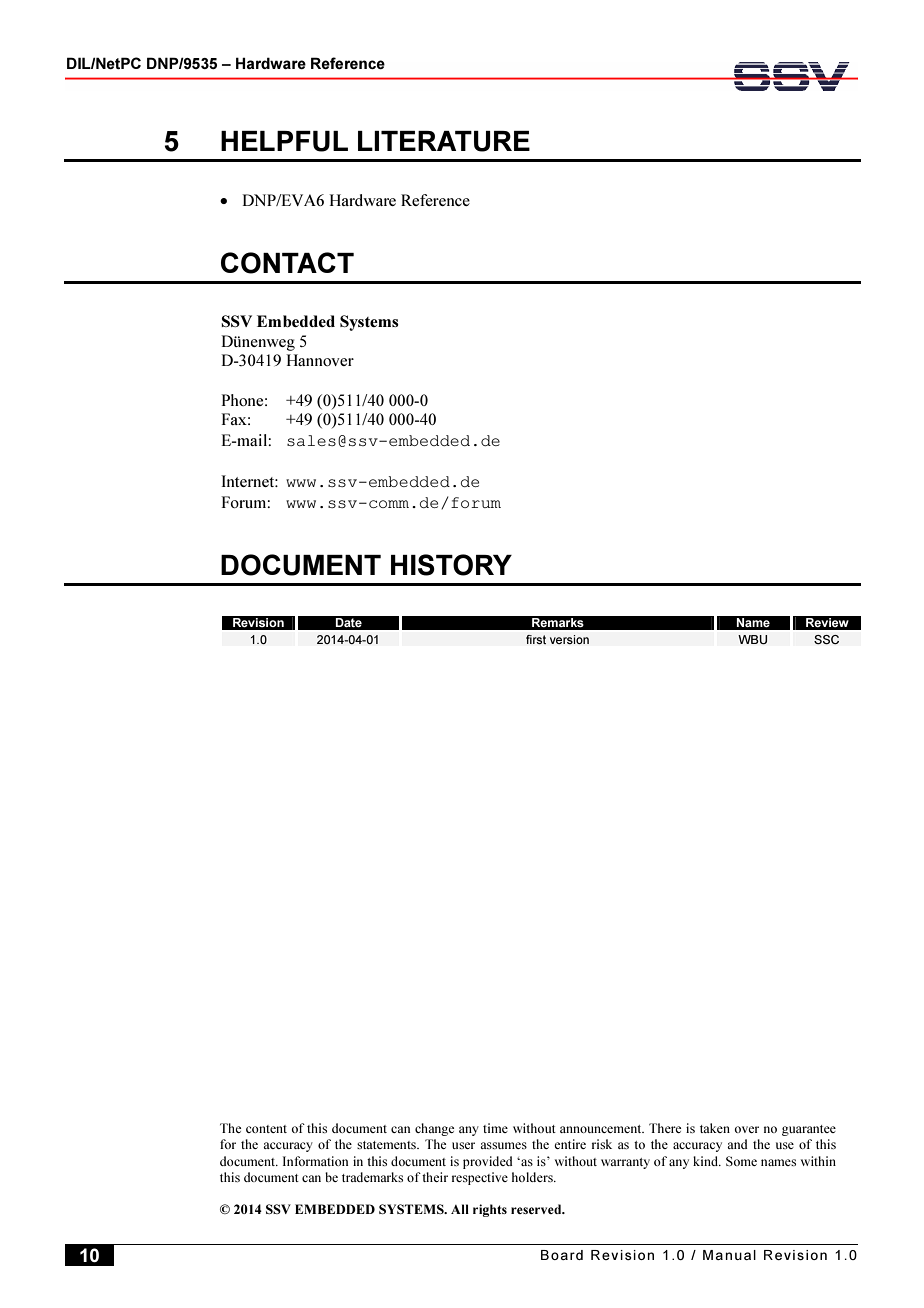 This screenshot has height=1308, width=924. What do you see at coordinates (569, 640) in the screenshot?
I see `version` at bounding box center [569, 640].
